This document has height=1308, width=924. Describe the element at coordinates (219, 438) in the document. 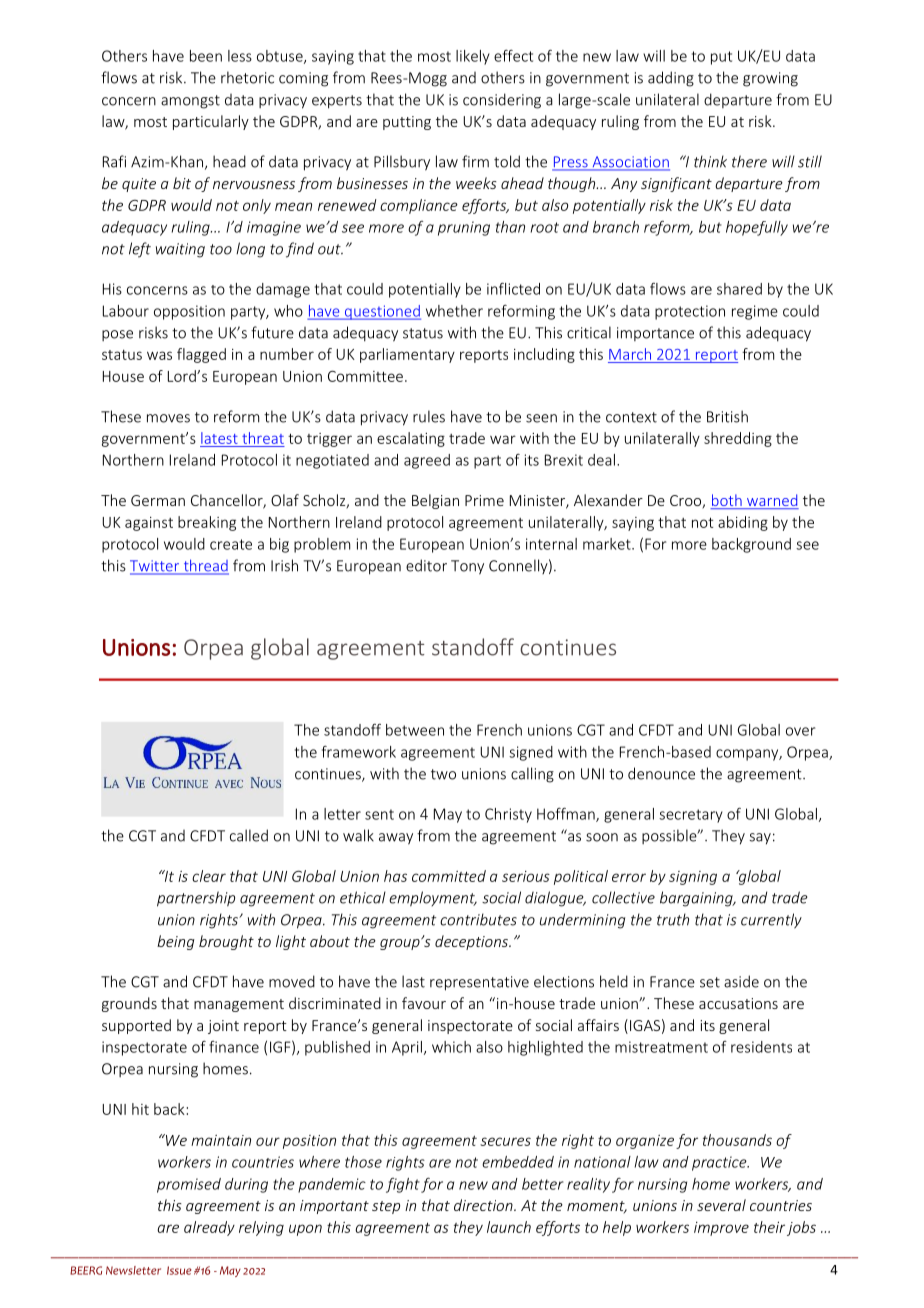

I see `latest` at that location.
